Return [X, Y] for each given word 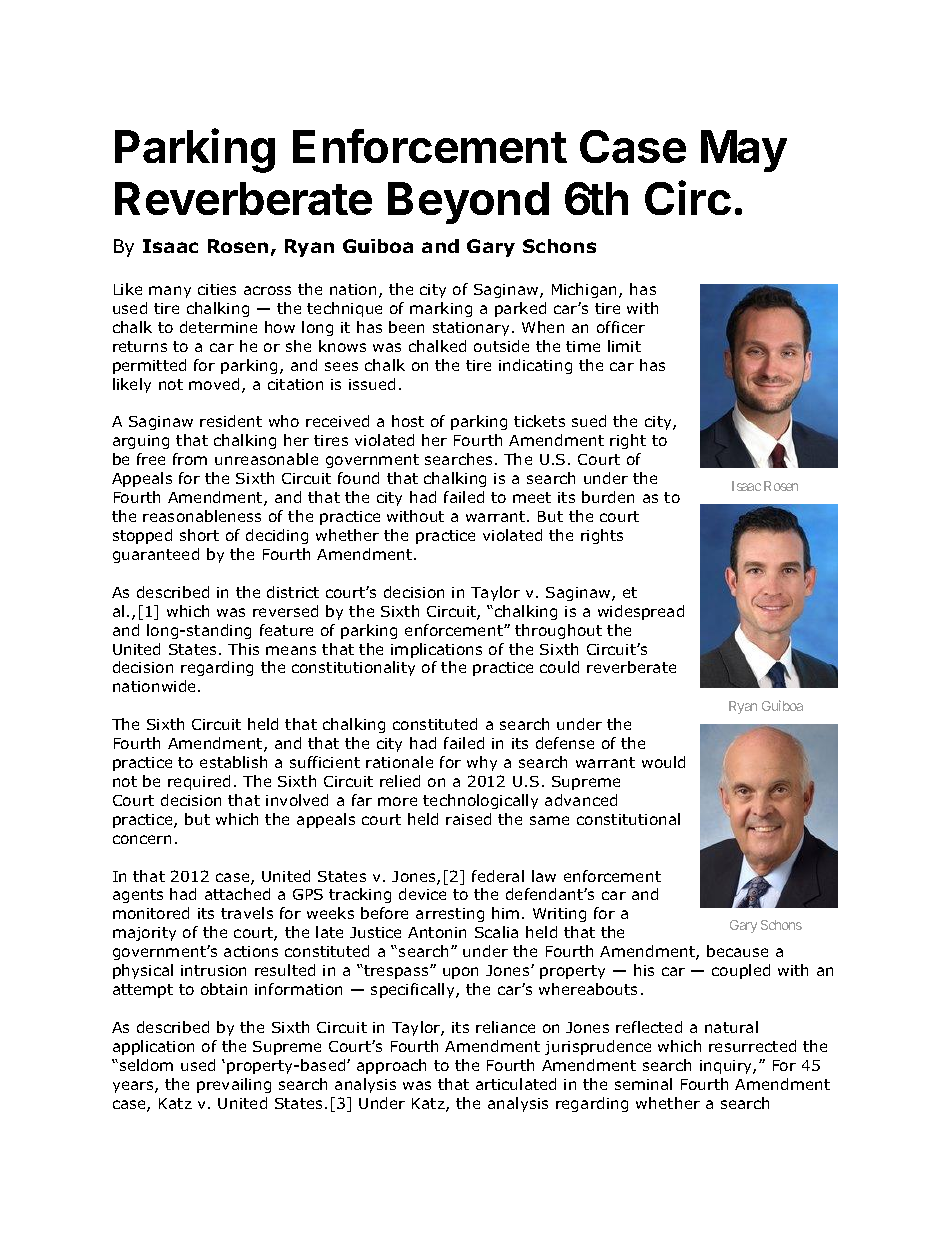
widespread [641, 612]
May [744, 151]
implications [436, 650]
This [243, 649]
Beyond [468, 203]
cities [217, 289]
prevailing [234, 1085]
